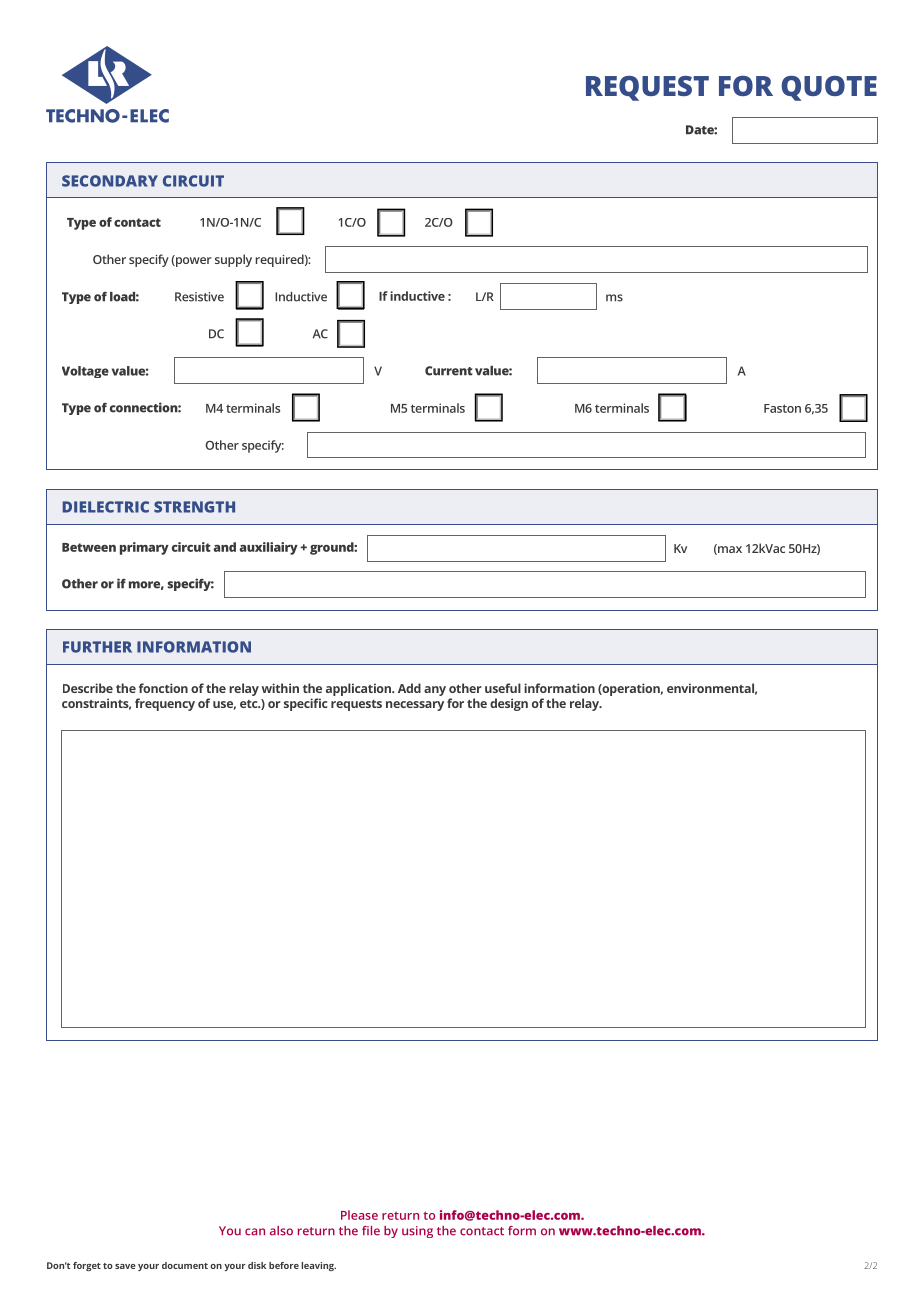 This image has width=924, height=1308. I want to click on SECONDARY, so click(110, 181).
